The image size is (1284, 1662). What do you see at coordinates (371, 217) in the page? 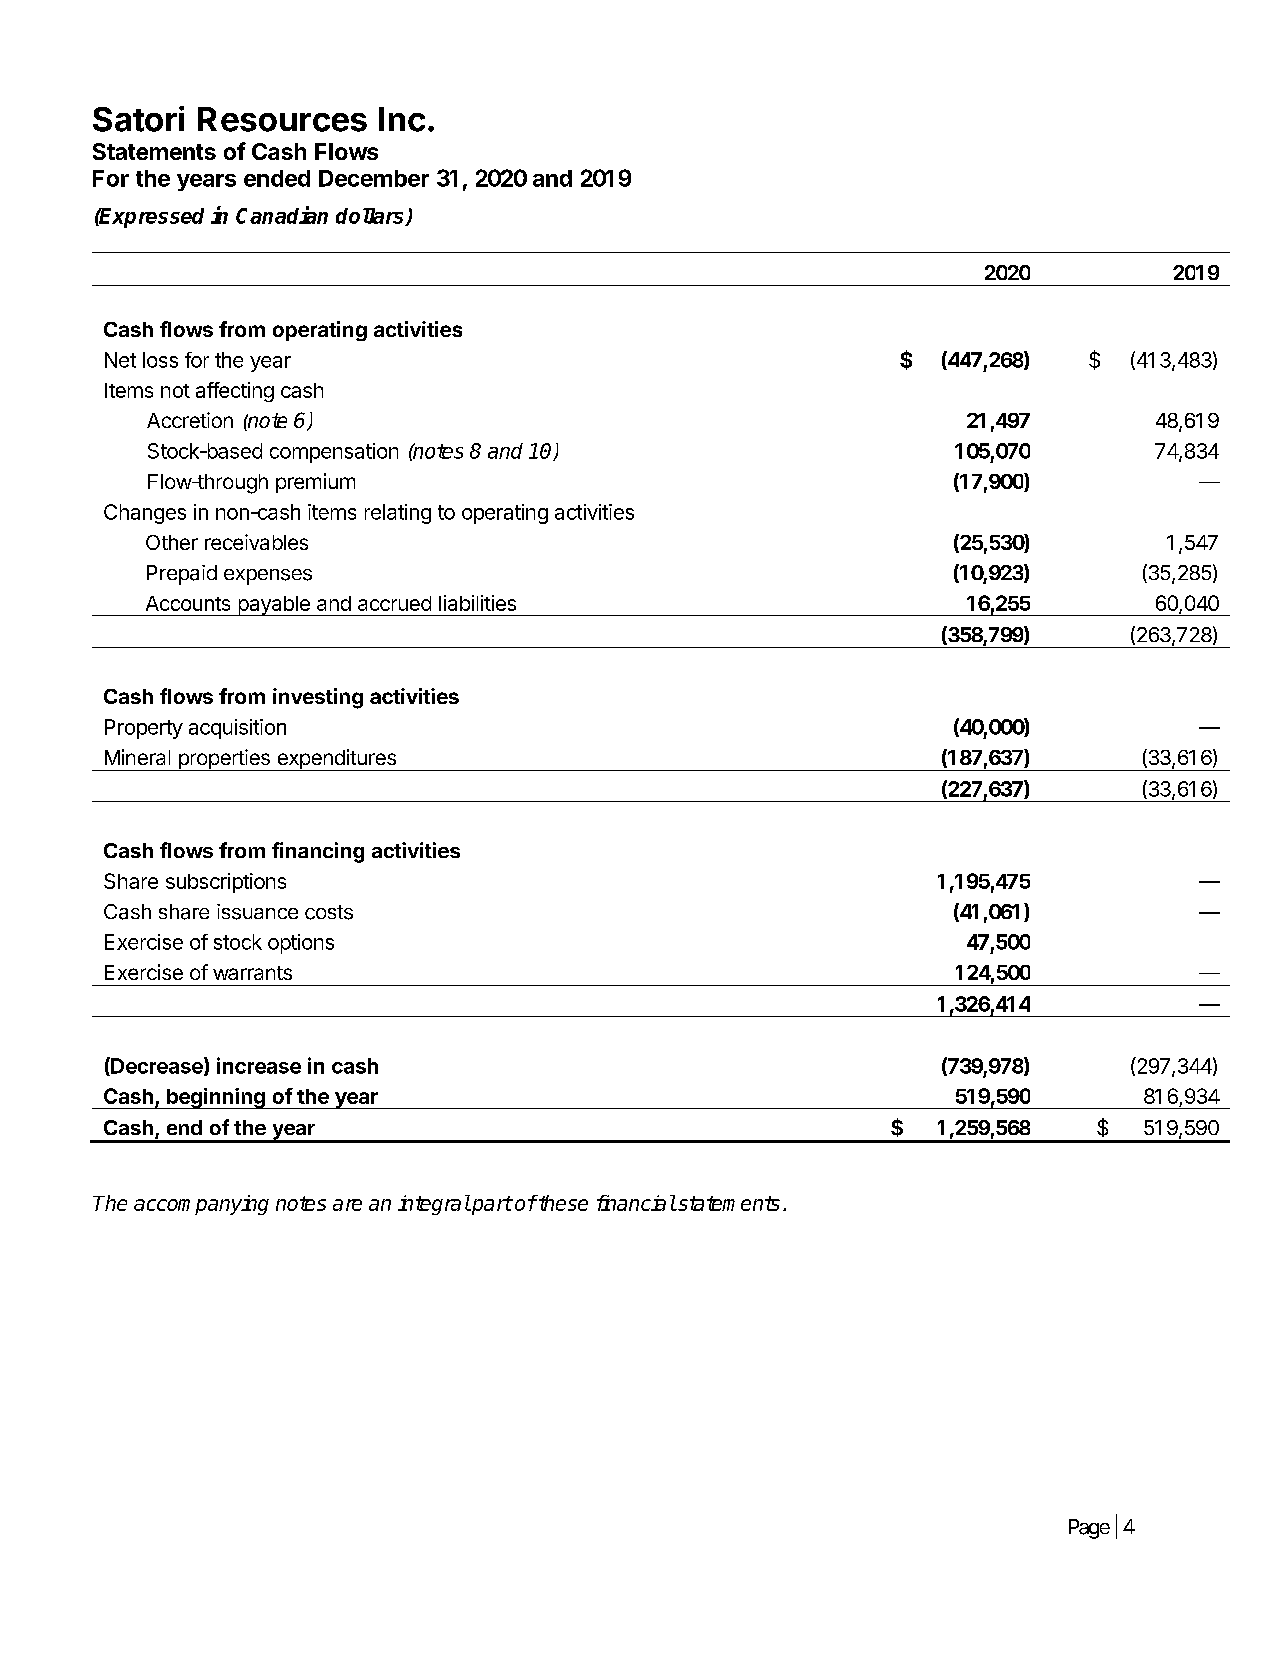
I see `dollars` at bounding box center [371, 217].
